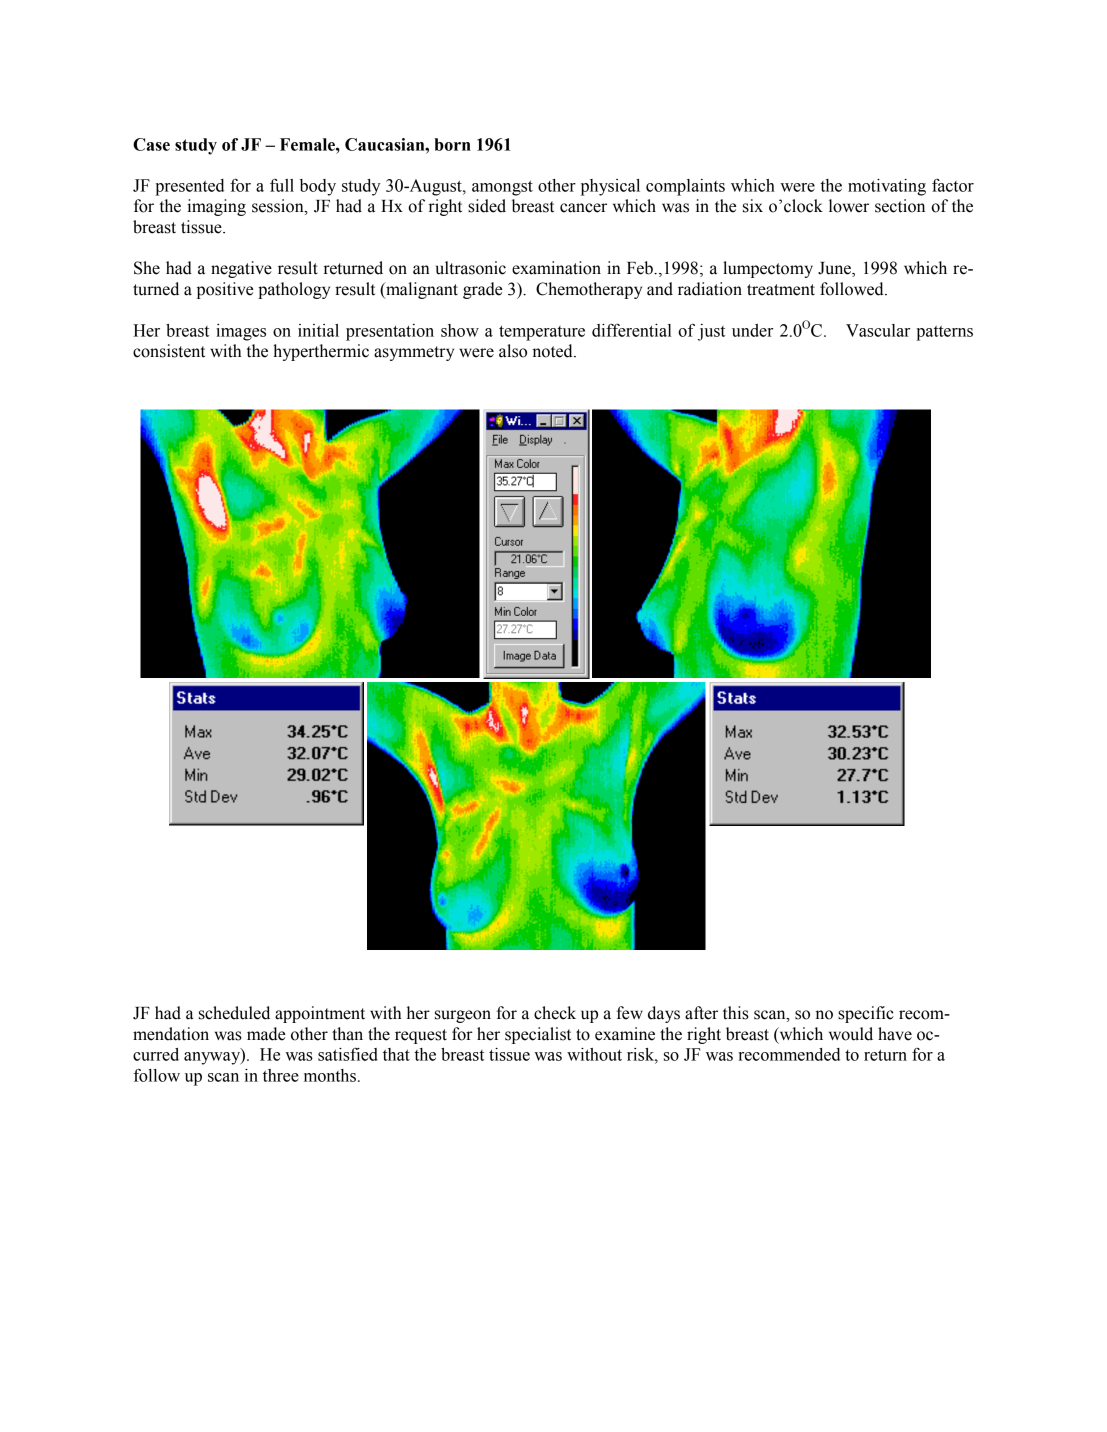 The height and width of the page is (1432, 1107). What do you see at coordinates (554, 351) in the page?
I see `noted` at bounding box center [554, 351].
